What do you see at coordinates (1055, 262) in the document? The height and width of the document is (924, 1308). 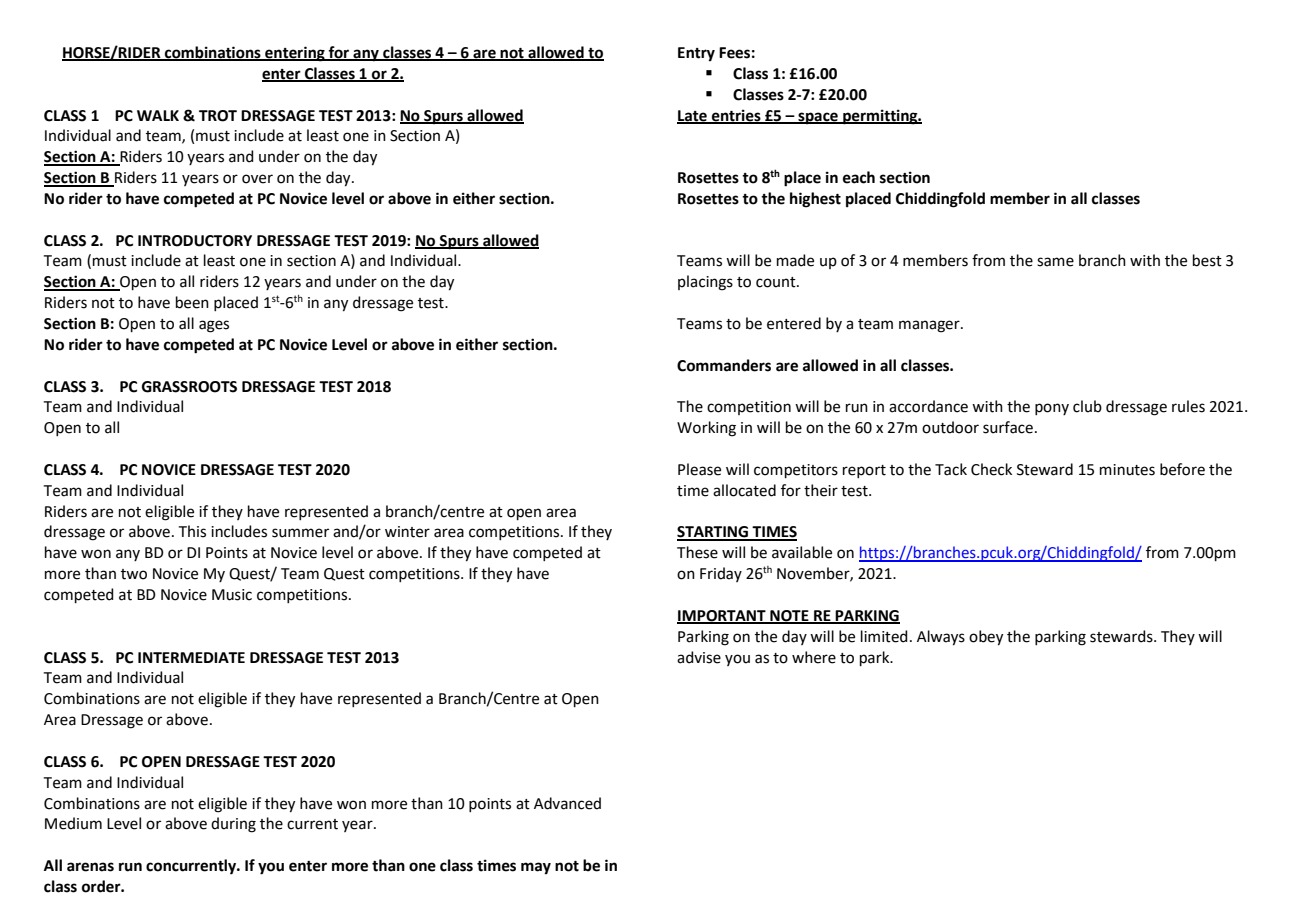 I see `same` at bounding box center [1055, 262].
